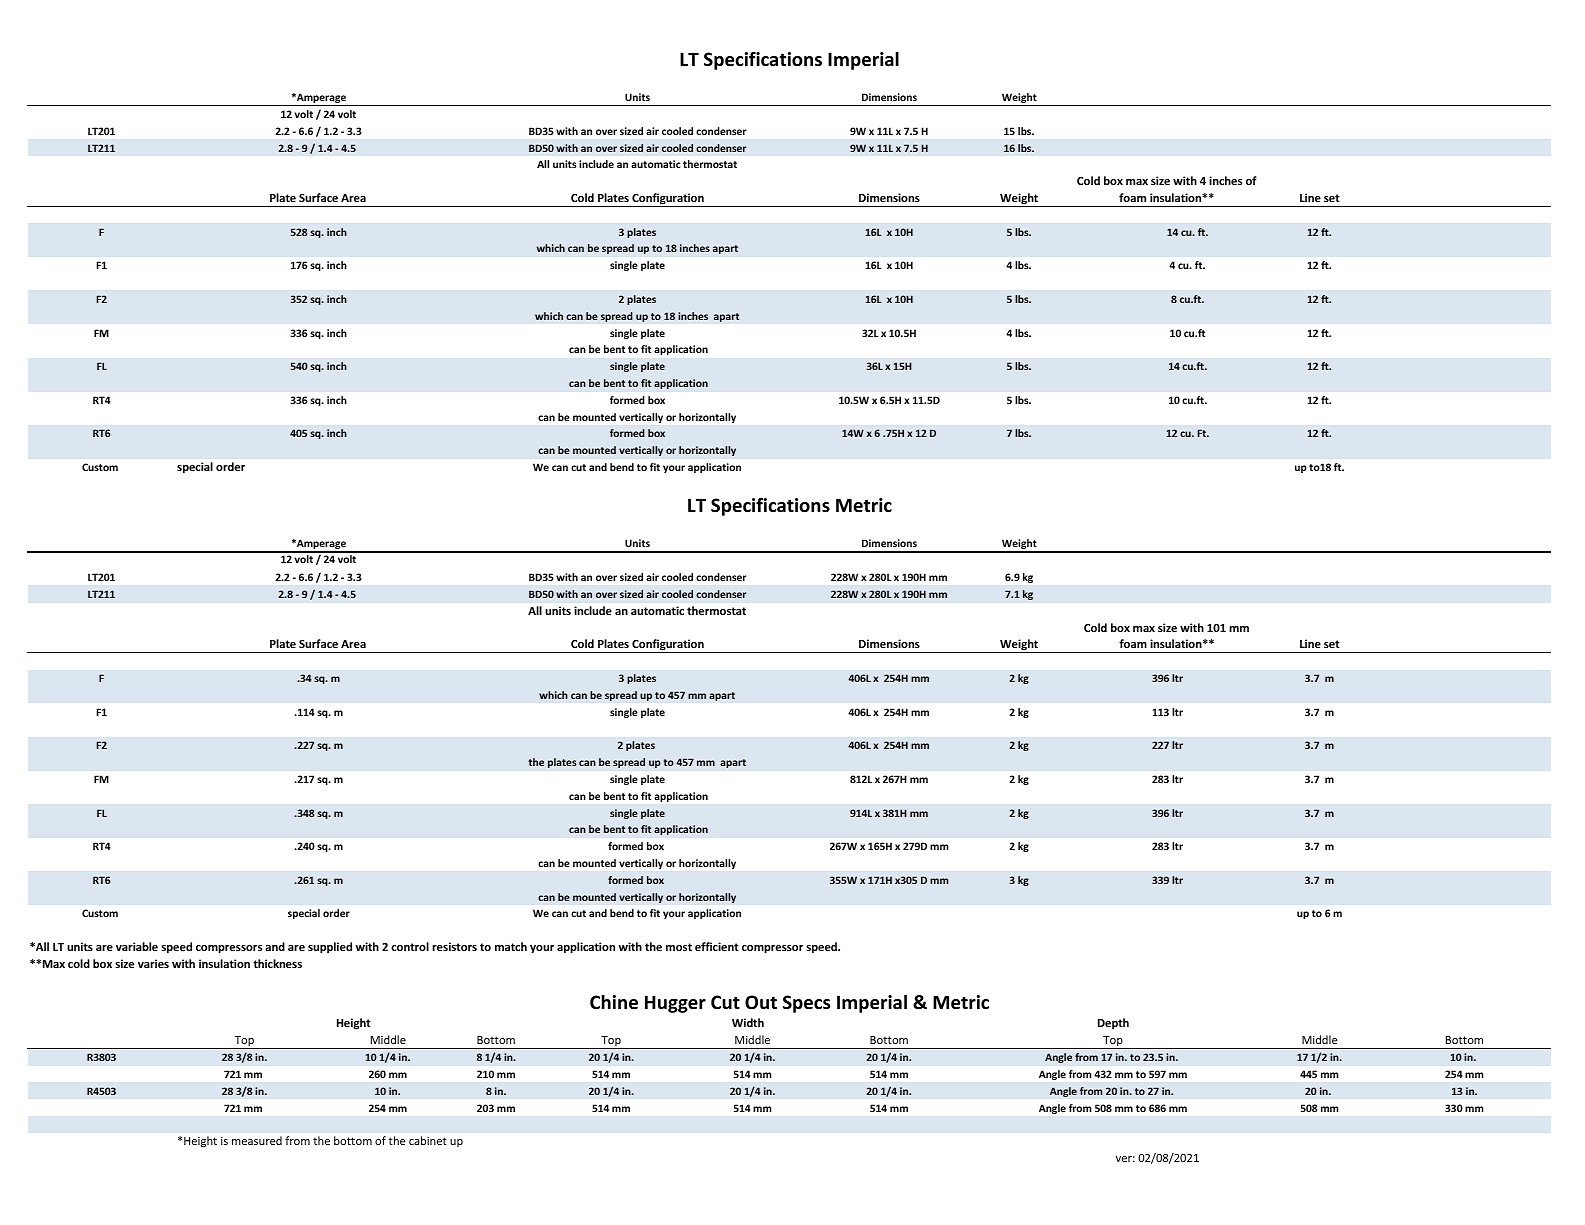 The height and width of the document is (1225, 1585). Describe the element at coordinates (717, 946) in the document. I see `efficient` at that location.
